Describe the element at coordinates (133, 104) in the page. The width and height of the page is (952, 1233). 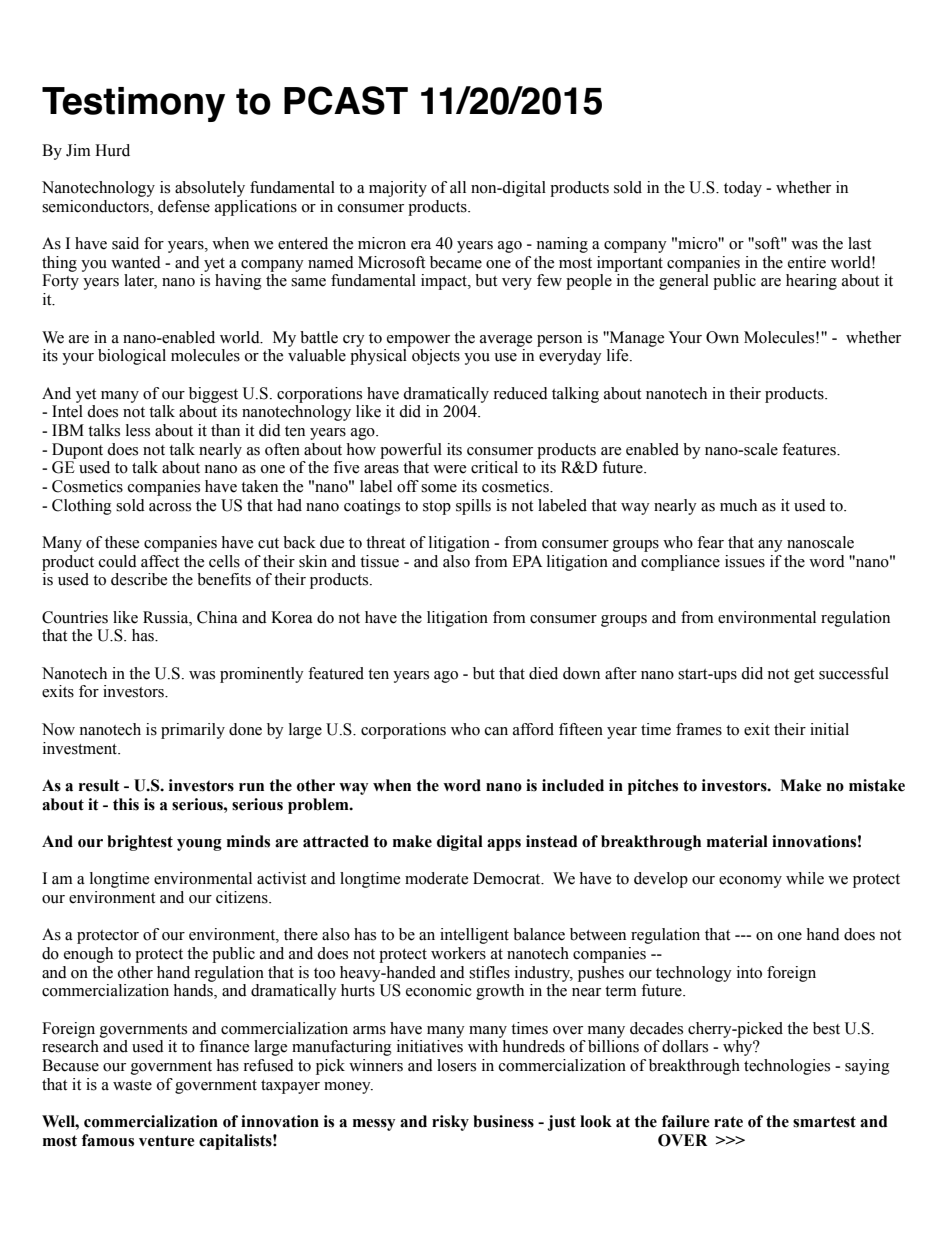
I see `Testimony` at that location.
